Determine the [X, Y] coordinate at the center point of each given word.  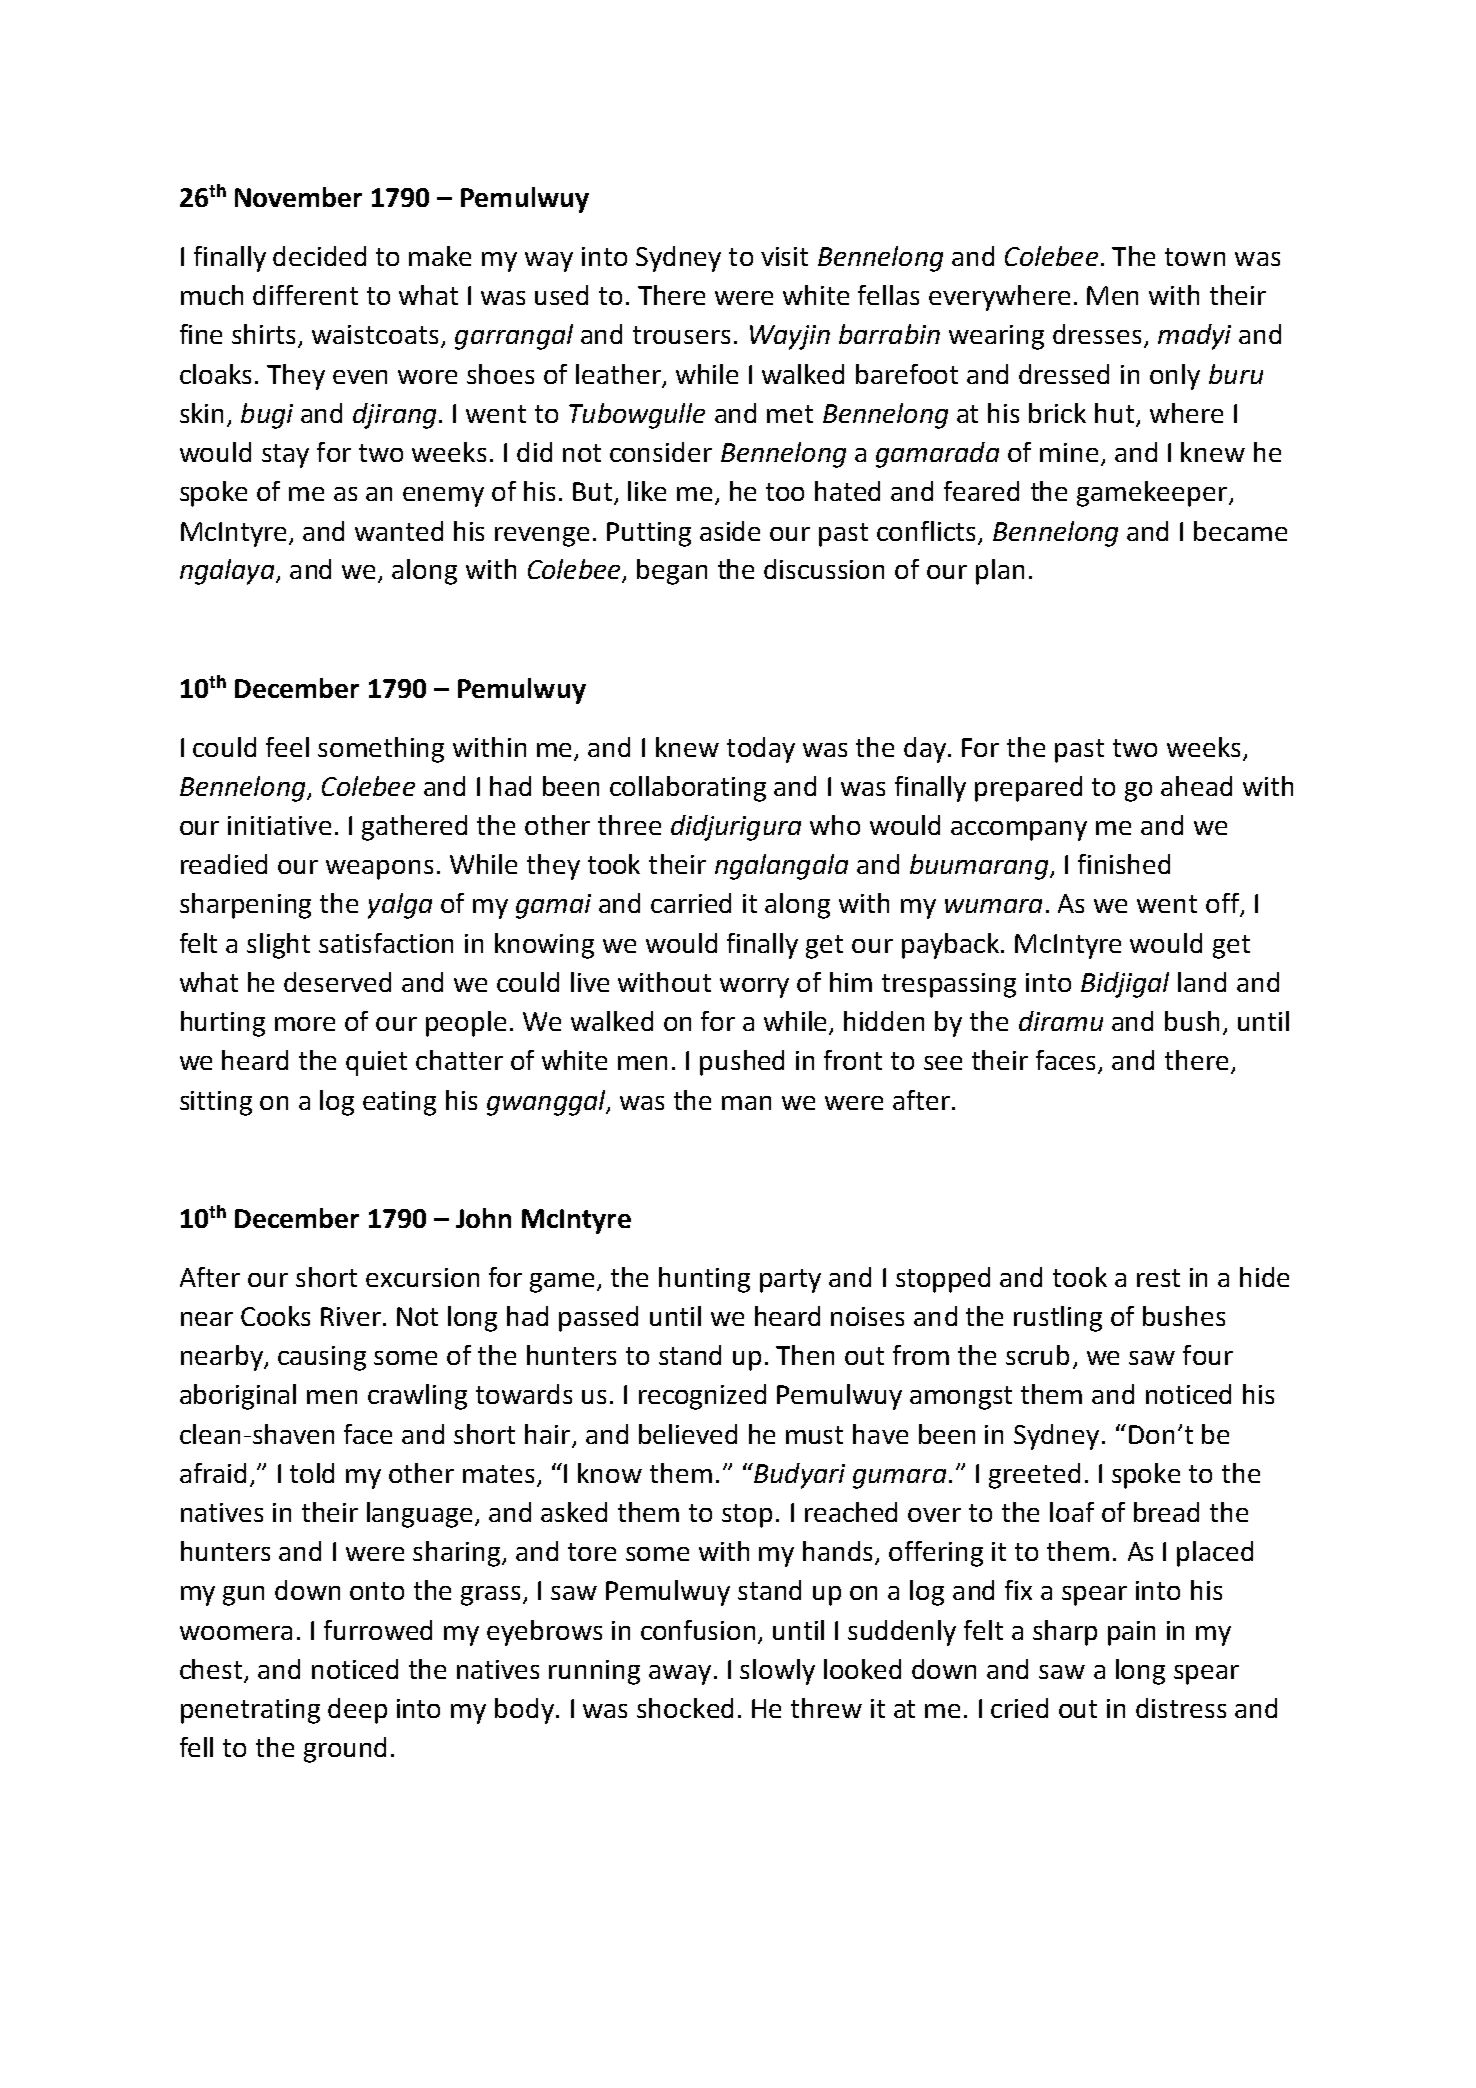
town [1195, 257]
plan [1000, 572]
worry [754, 988]
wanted [399, 531]
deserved [337, 982]
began [672, 572]
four [1208, 1355]
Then [805, 1355]
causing [322, 1358]
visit [784, 256]
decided [319, 256]
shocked [685, 1708]
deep [357, 1711]
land [1202, 982]
